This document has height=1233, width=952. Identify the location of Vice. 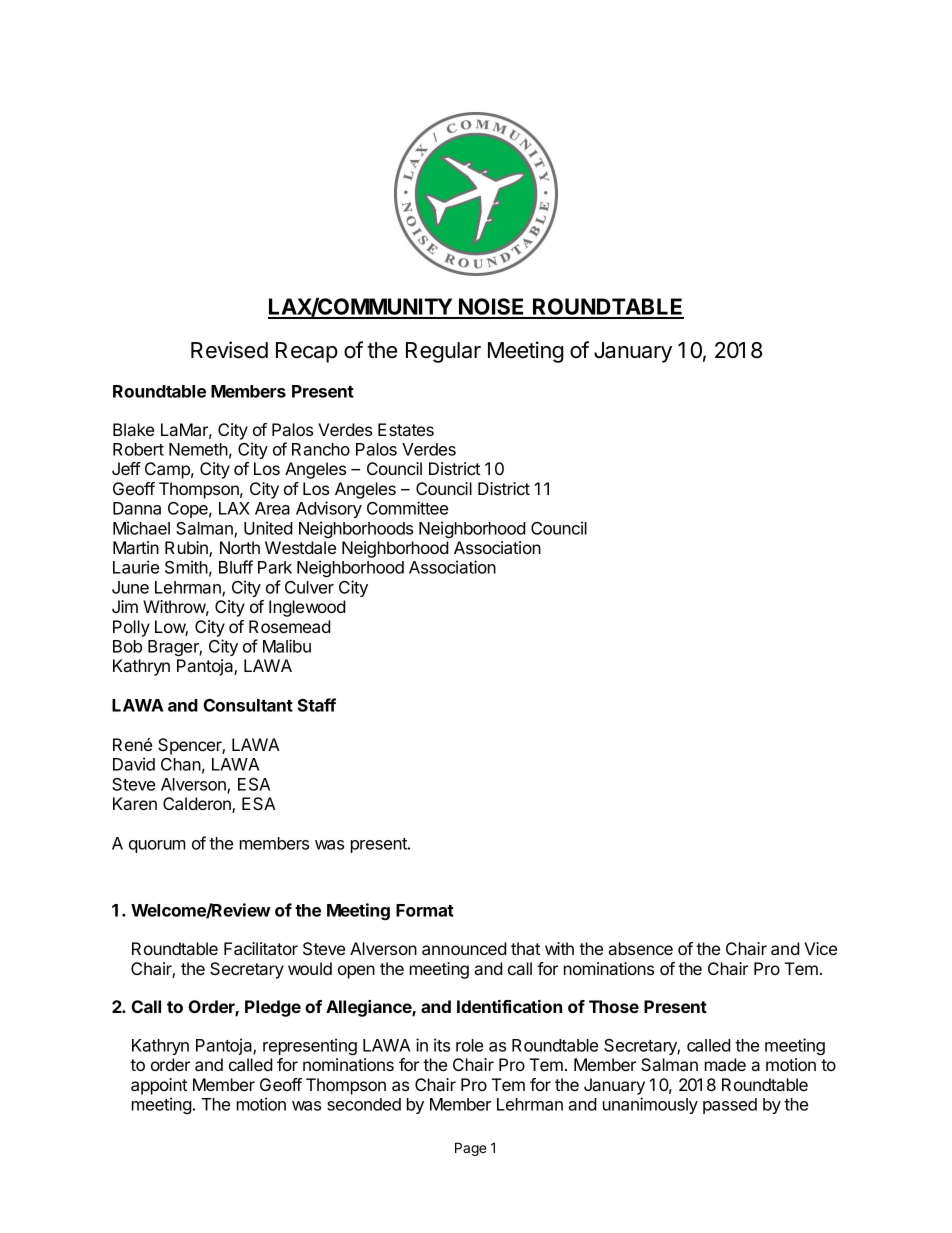
(820, 948).
